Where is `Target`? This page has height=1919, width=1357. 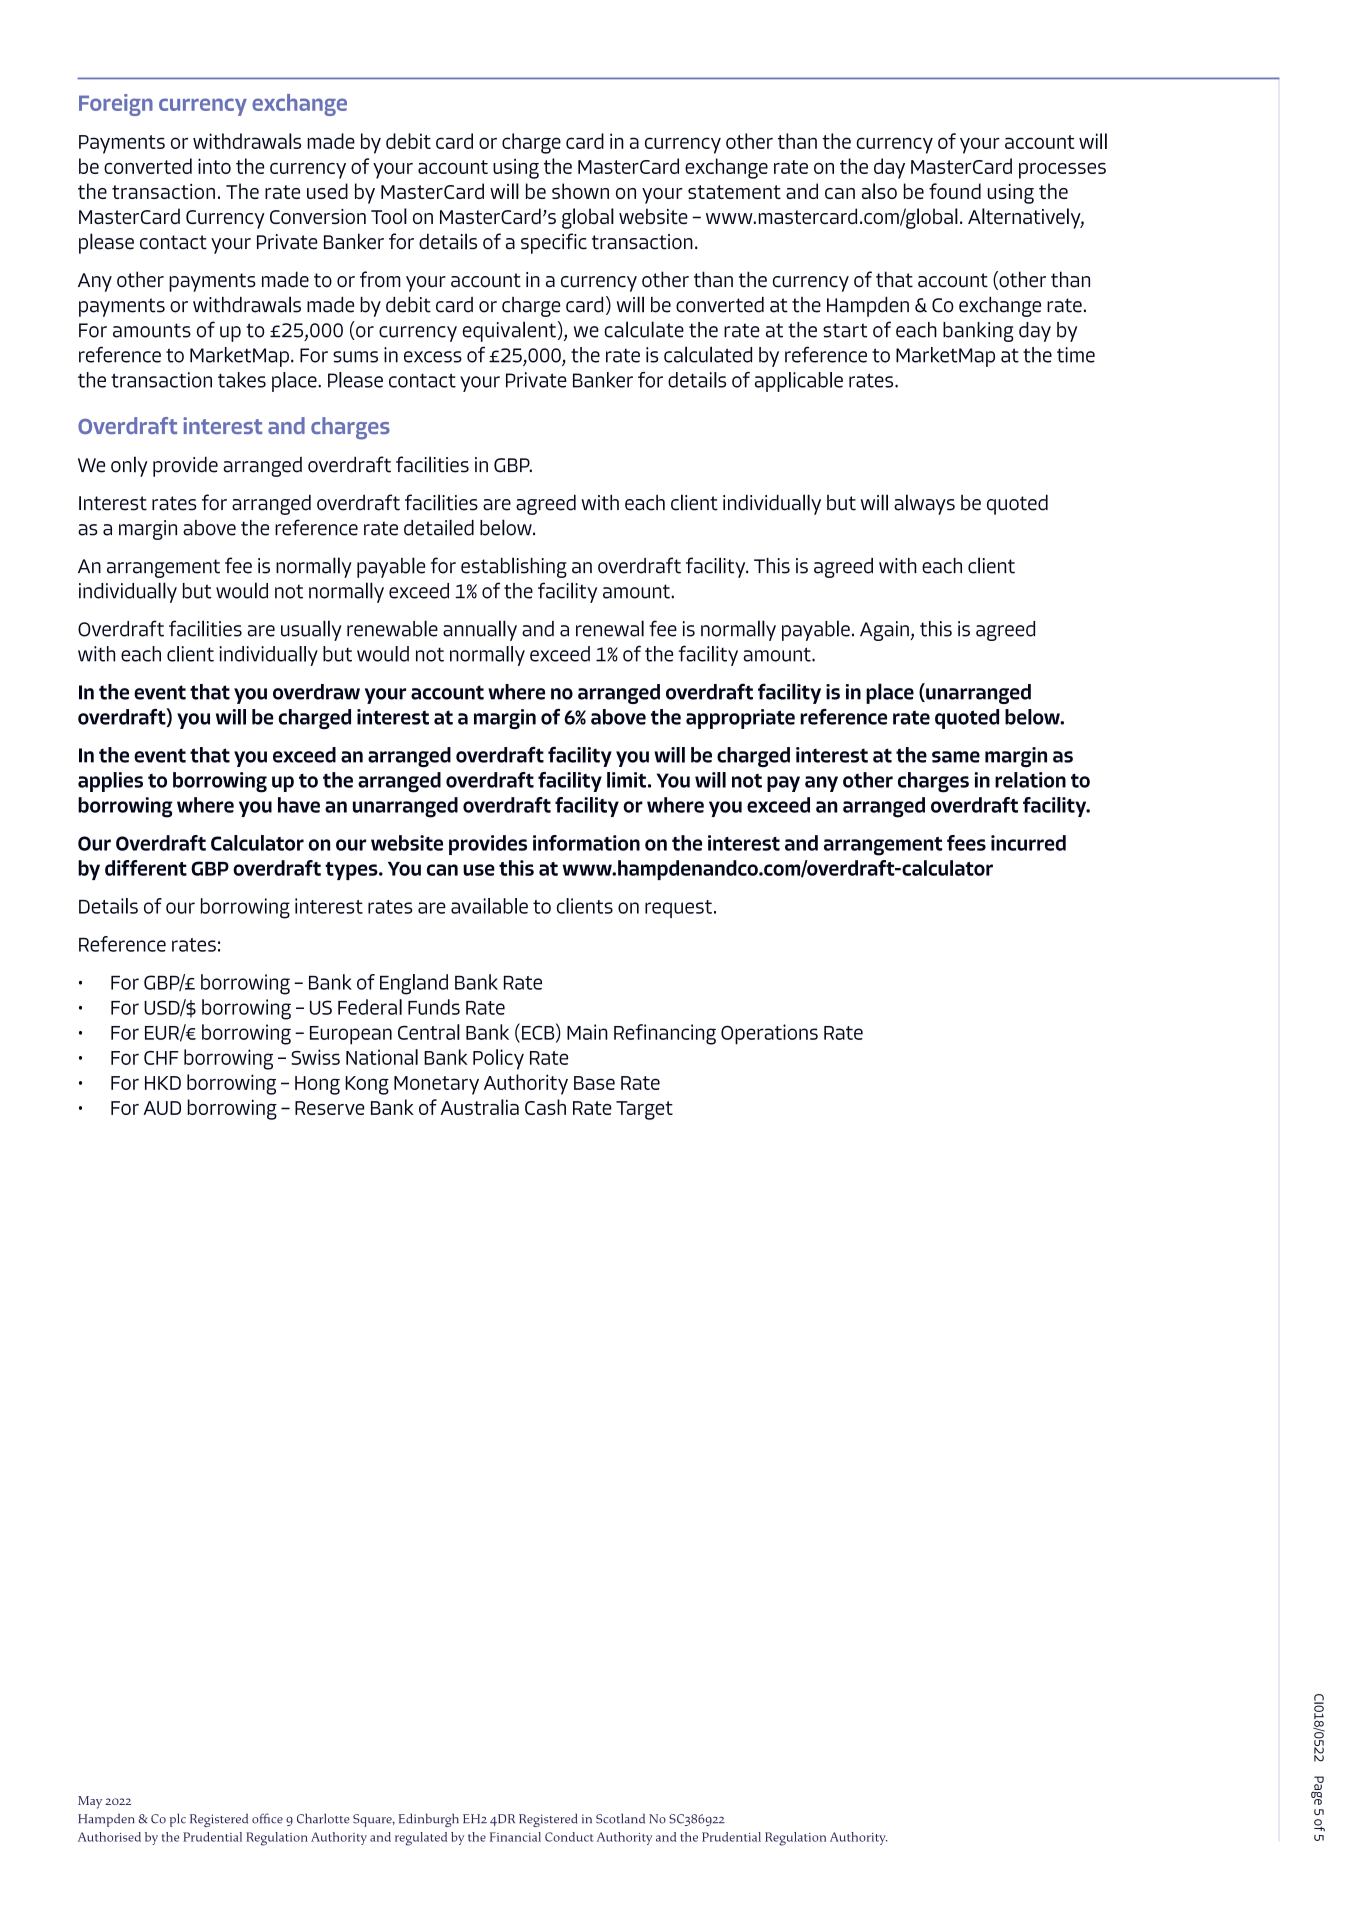 Target is located at coordinates (644, 1110).
